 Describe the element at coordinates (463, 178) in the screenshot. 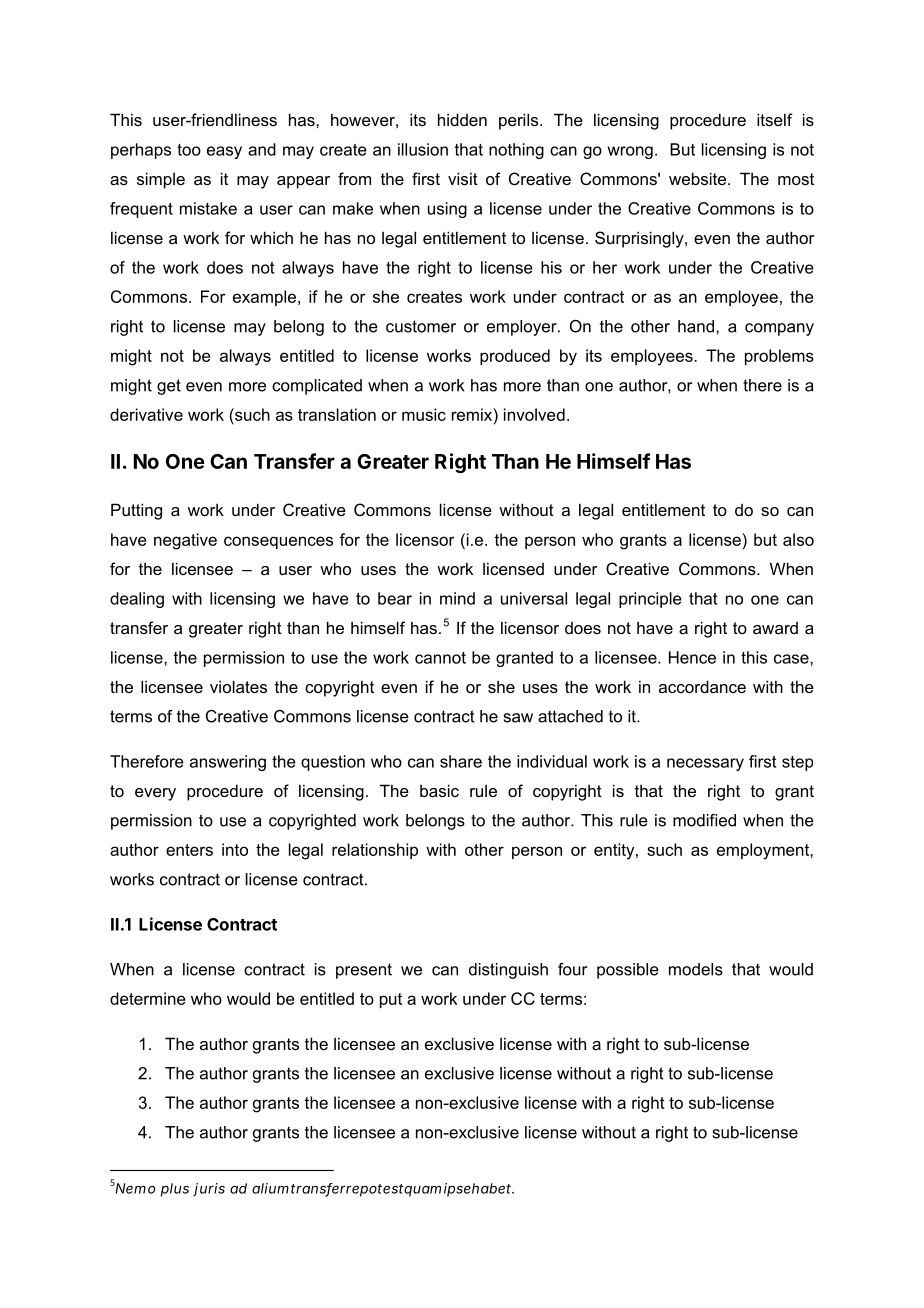

I see `visit` at that location.
